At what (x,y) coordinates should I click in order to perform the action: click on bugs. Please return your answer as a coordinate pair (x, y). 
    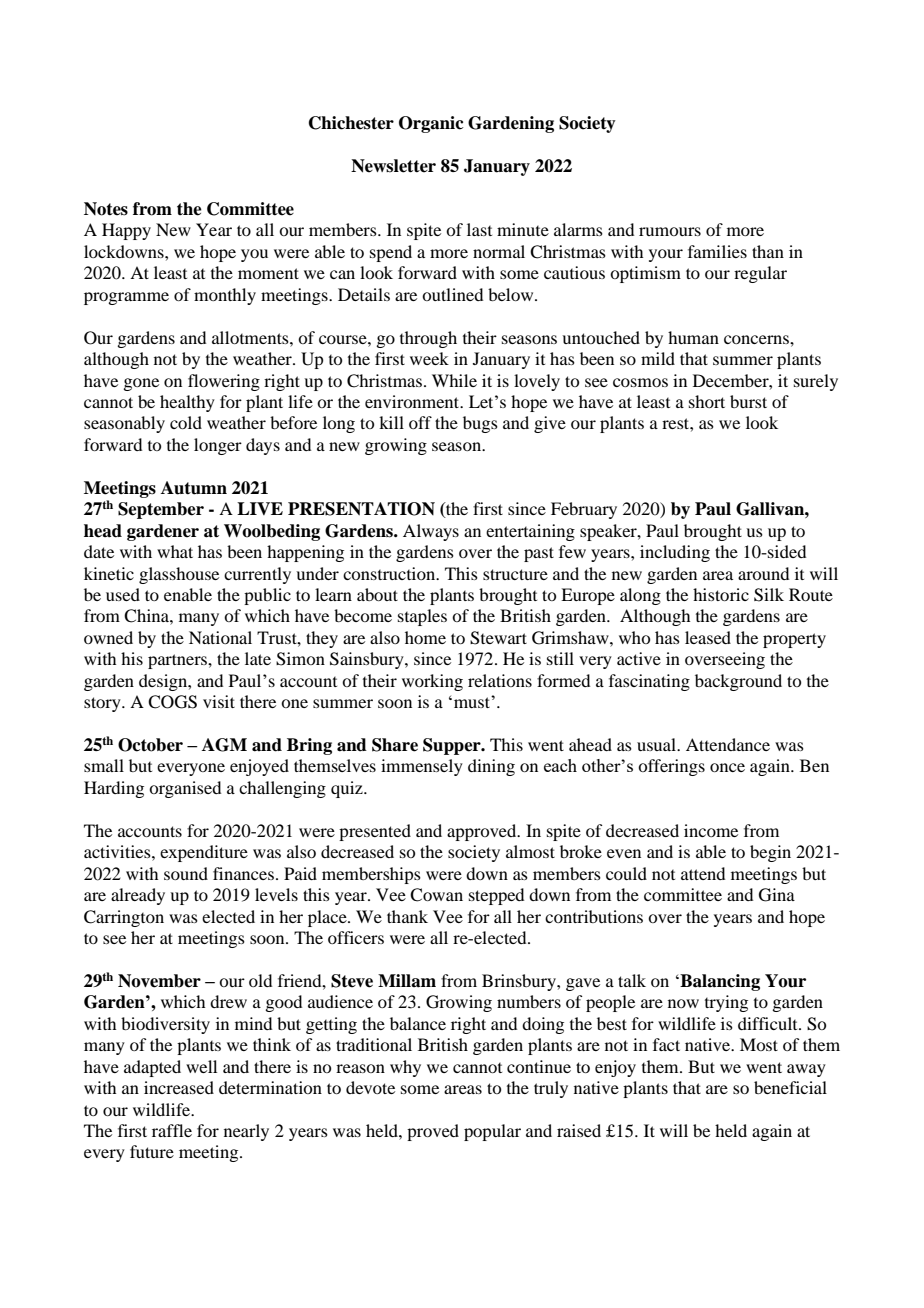
    Looking at the image, I should click on (480, 424).
